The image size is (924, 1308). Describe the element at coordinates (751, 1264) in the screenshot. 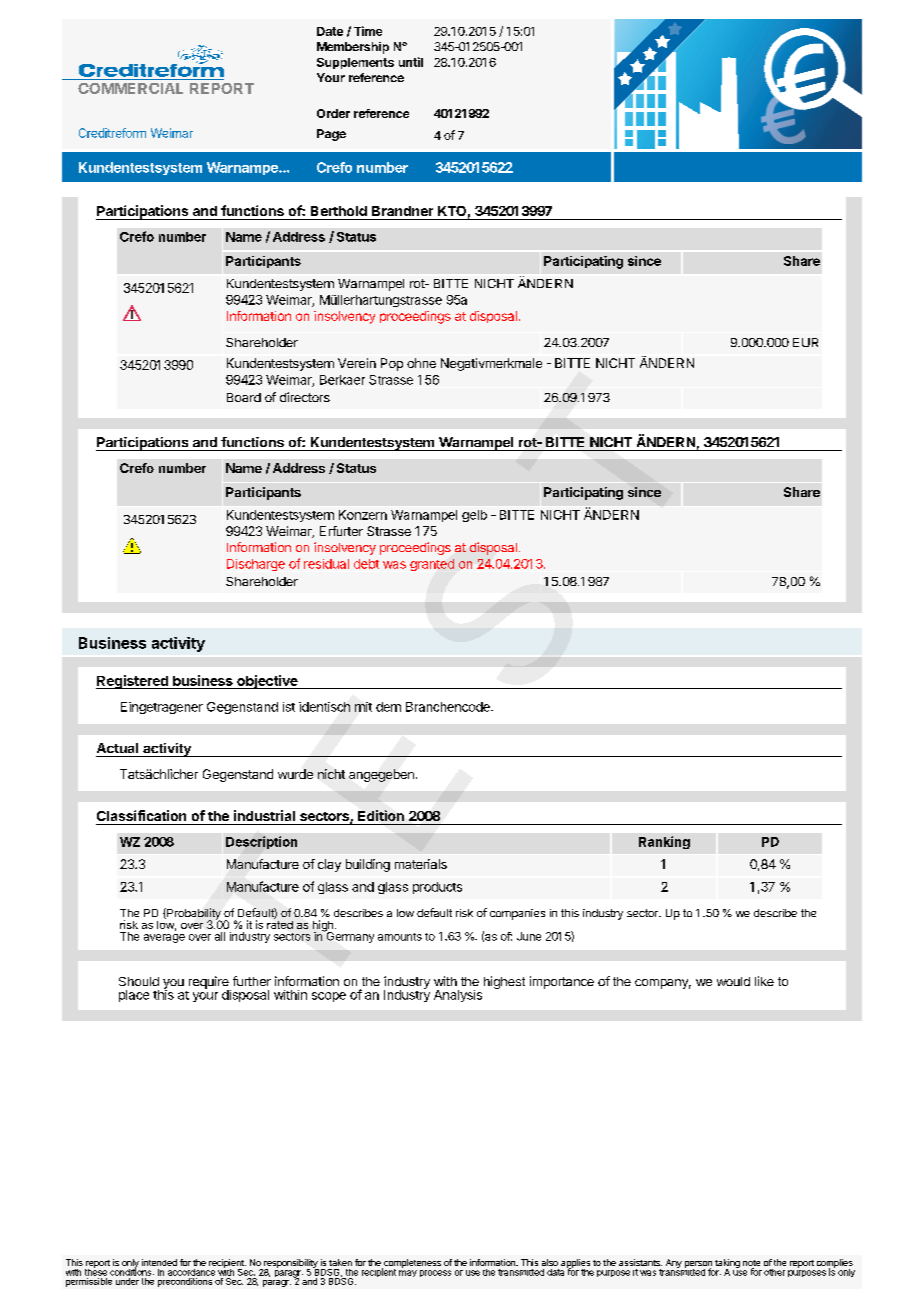

I see `note` at that location.
